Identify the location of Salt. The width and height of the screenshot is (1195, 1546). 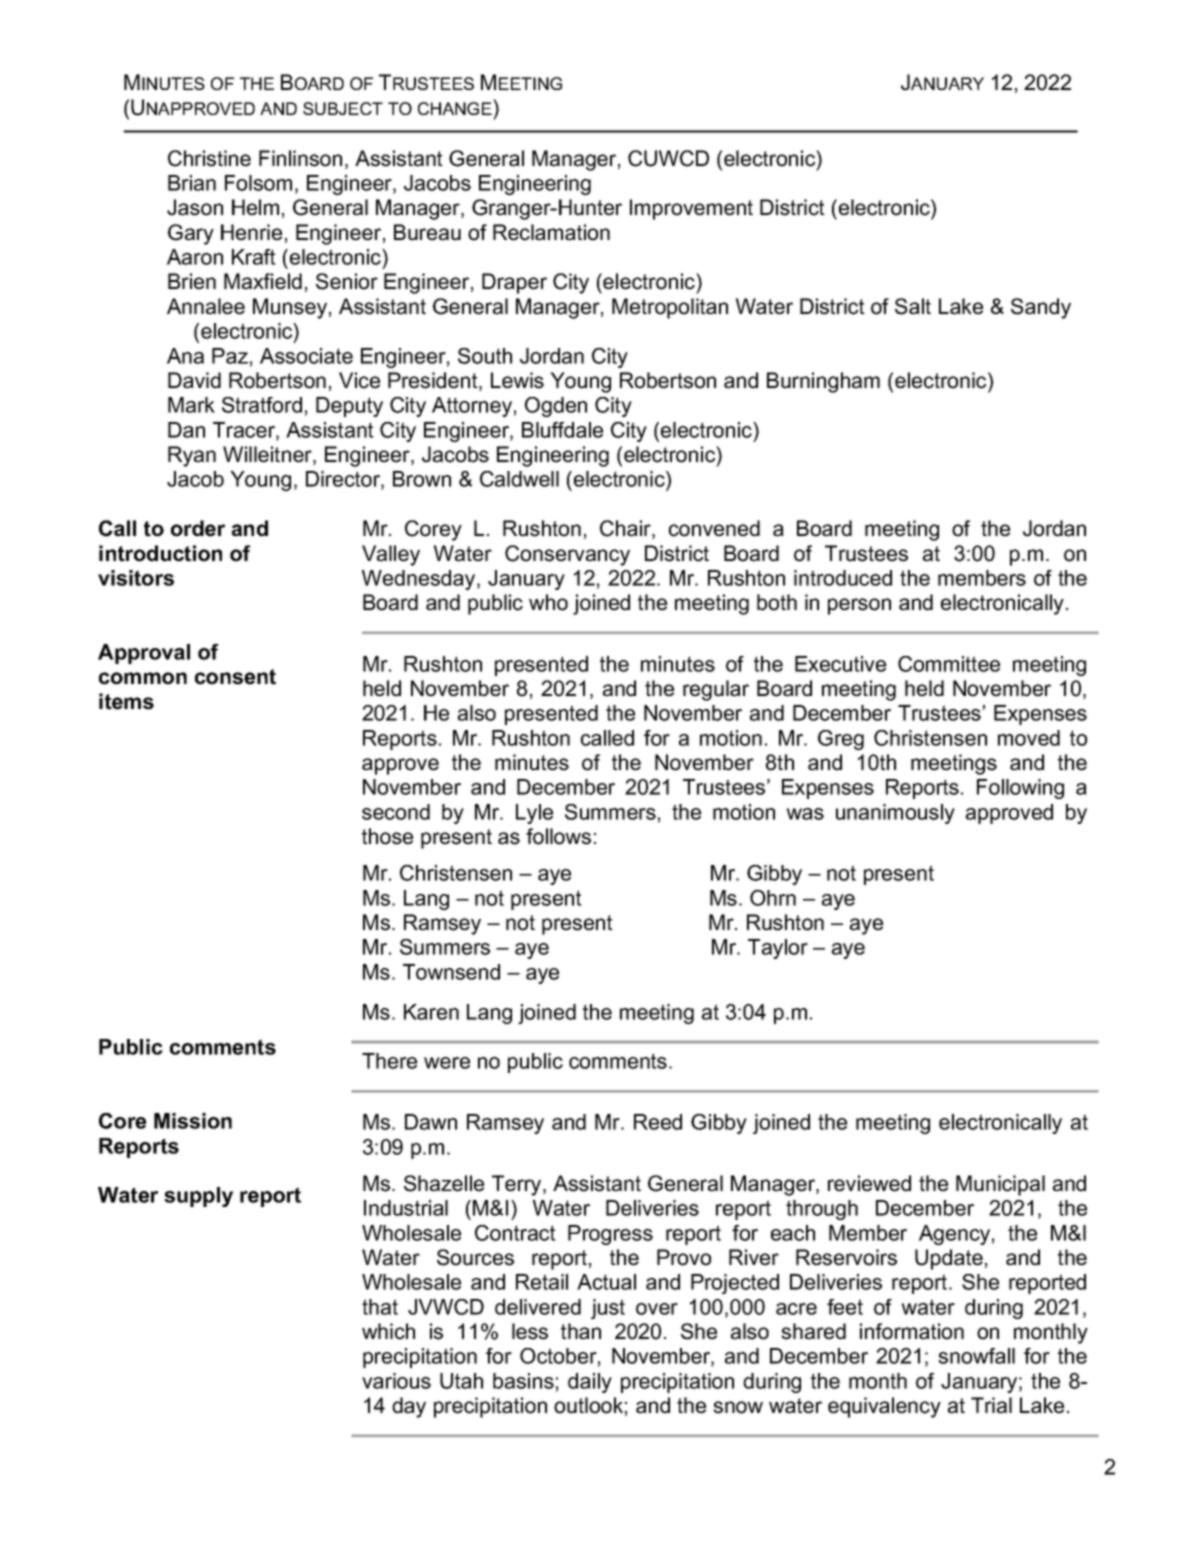
(913, 306).
